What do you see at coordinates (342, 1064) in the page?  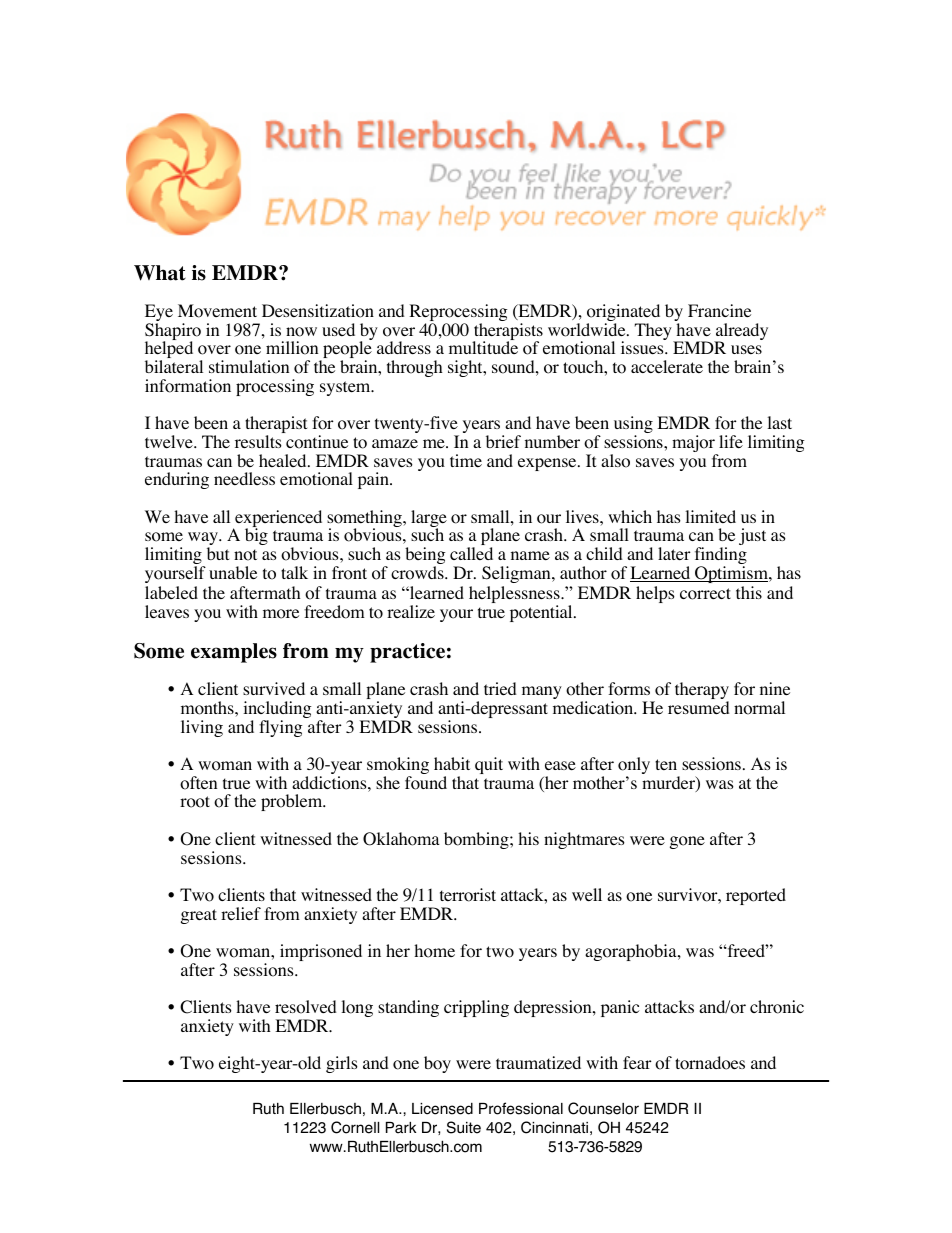 I see `girls` at bounding box center [342, 1064].
